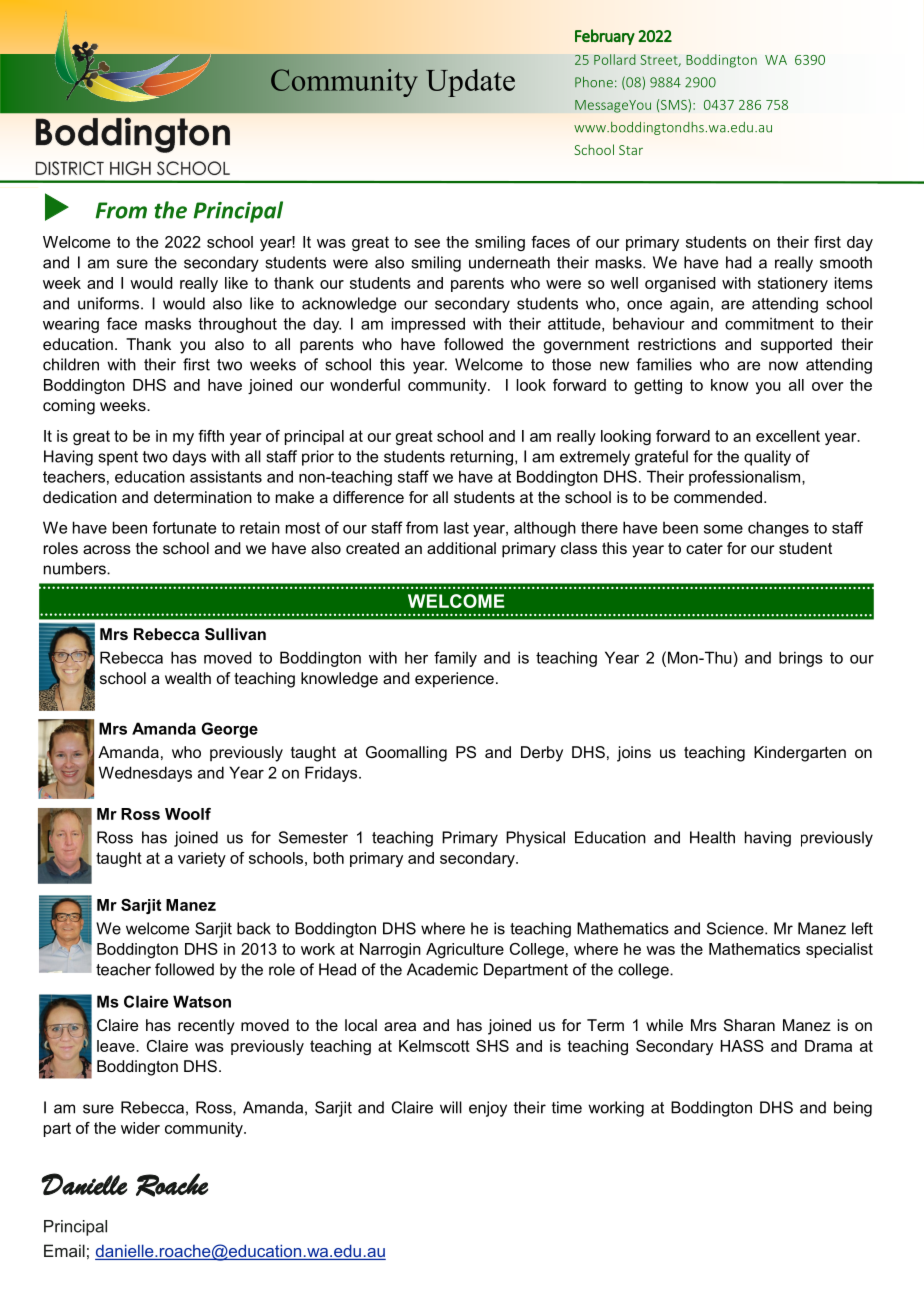 The width and height of the document is (924, 1308). Describe the element at coordinates (542, 754) in the document. I see `Derby` at that location.
